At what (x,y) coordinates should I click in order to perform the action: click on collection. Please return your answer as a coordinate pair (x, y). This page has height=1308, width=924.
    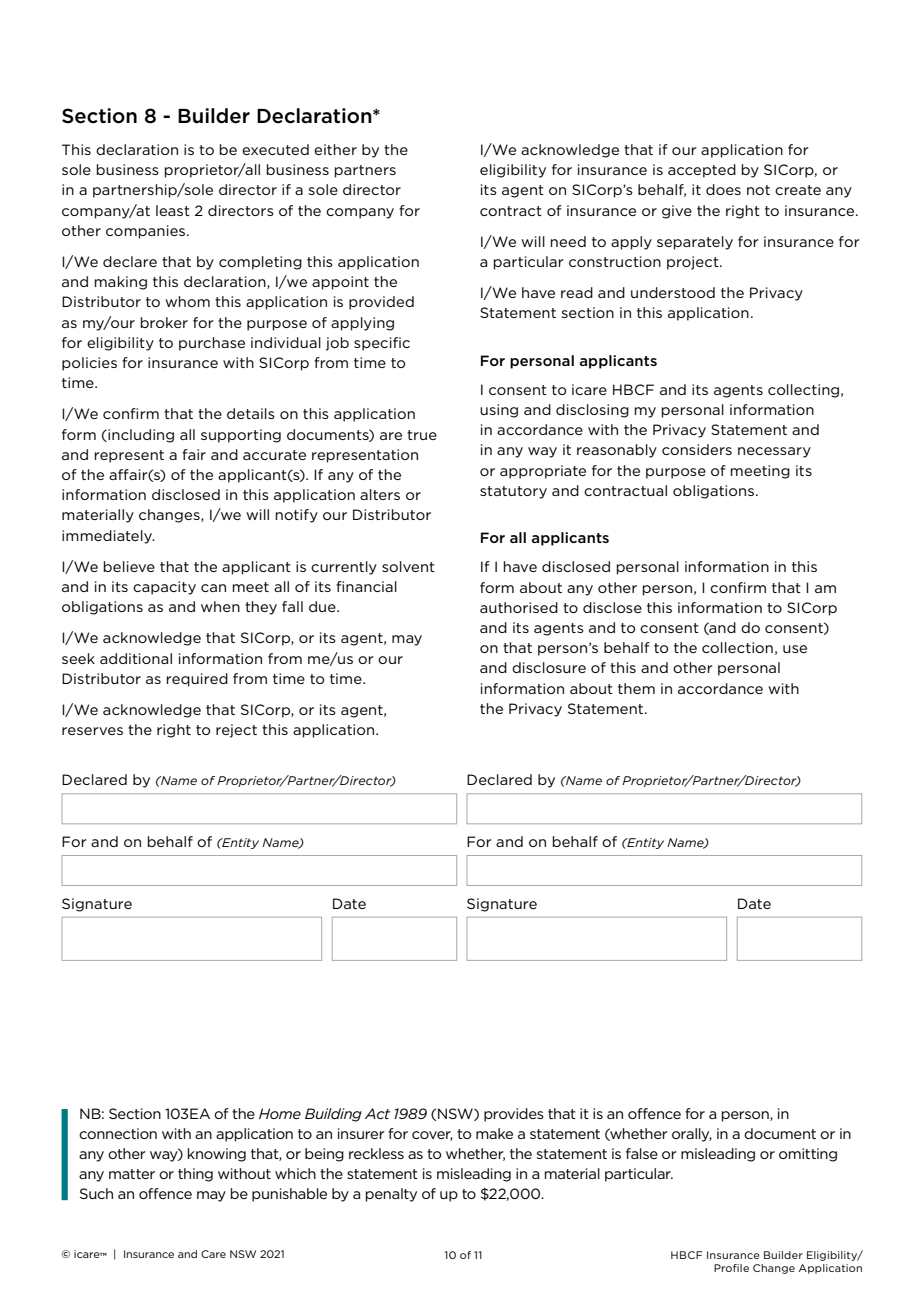
    Looking at the image, I should click on (737, 647).
